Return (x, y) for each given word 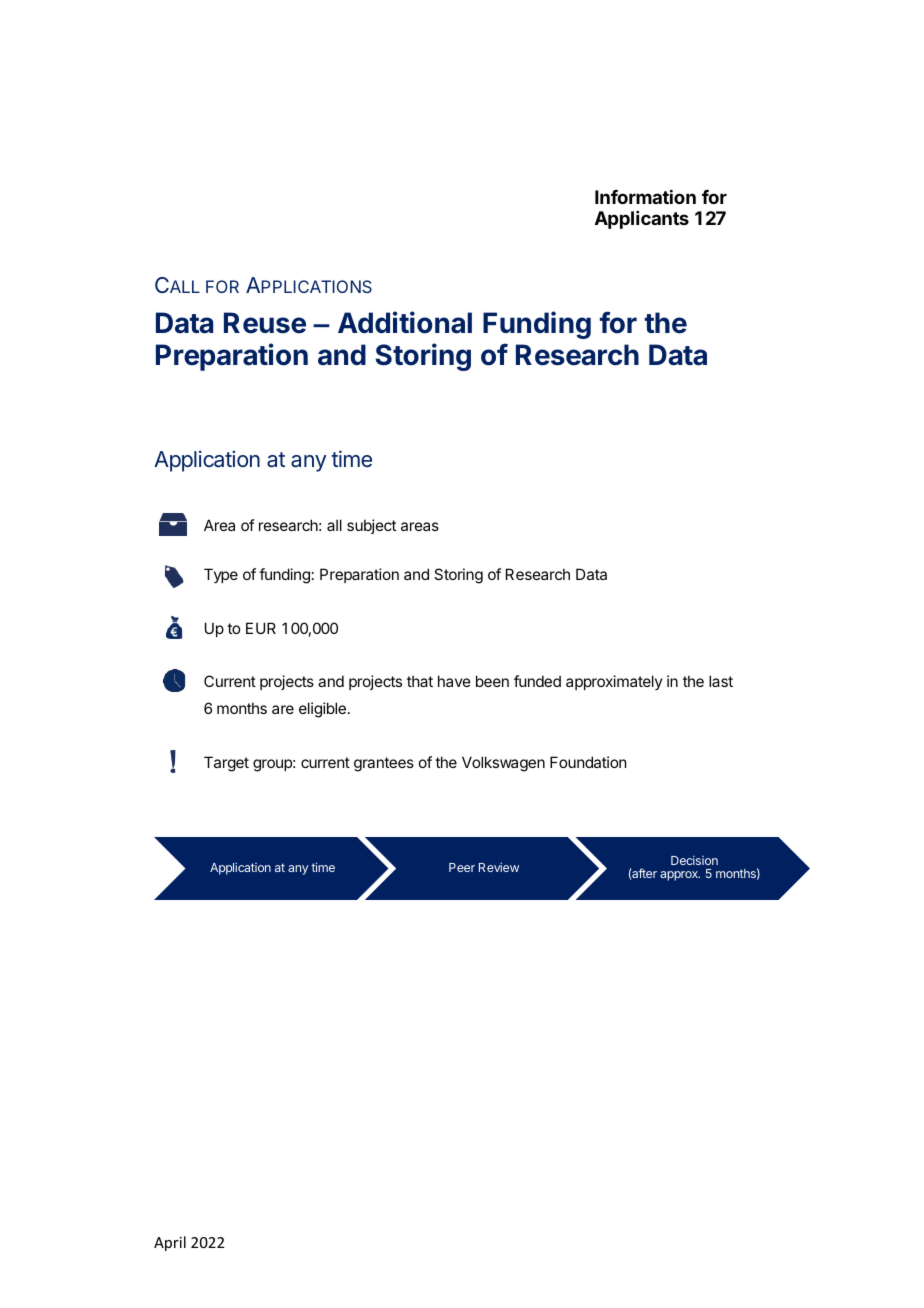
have (454, 681)
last (721, 681)
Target (226, 764)
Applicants (642, 220)
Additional (405, 322)
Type (221, 575)
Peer (462, 867)
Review (499, 867)
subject (371, 526)
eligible (322, 710)
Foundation (588, 762)
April (170, 1243)
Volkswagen (503, 764)
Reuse (265, 323)
